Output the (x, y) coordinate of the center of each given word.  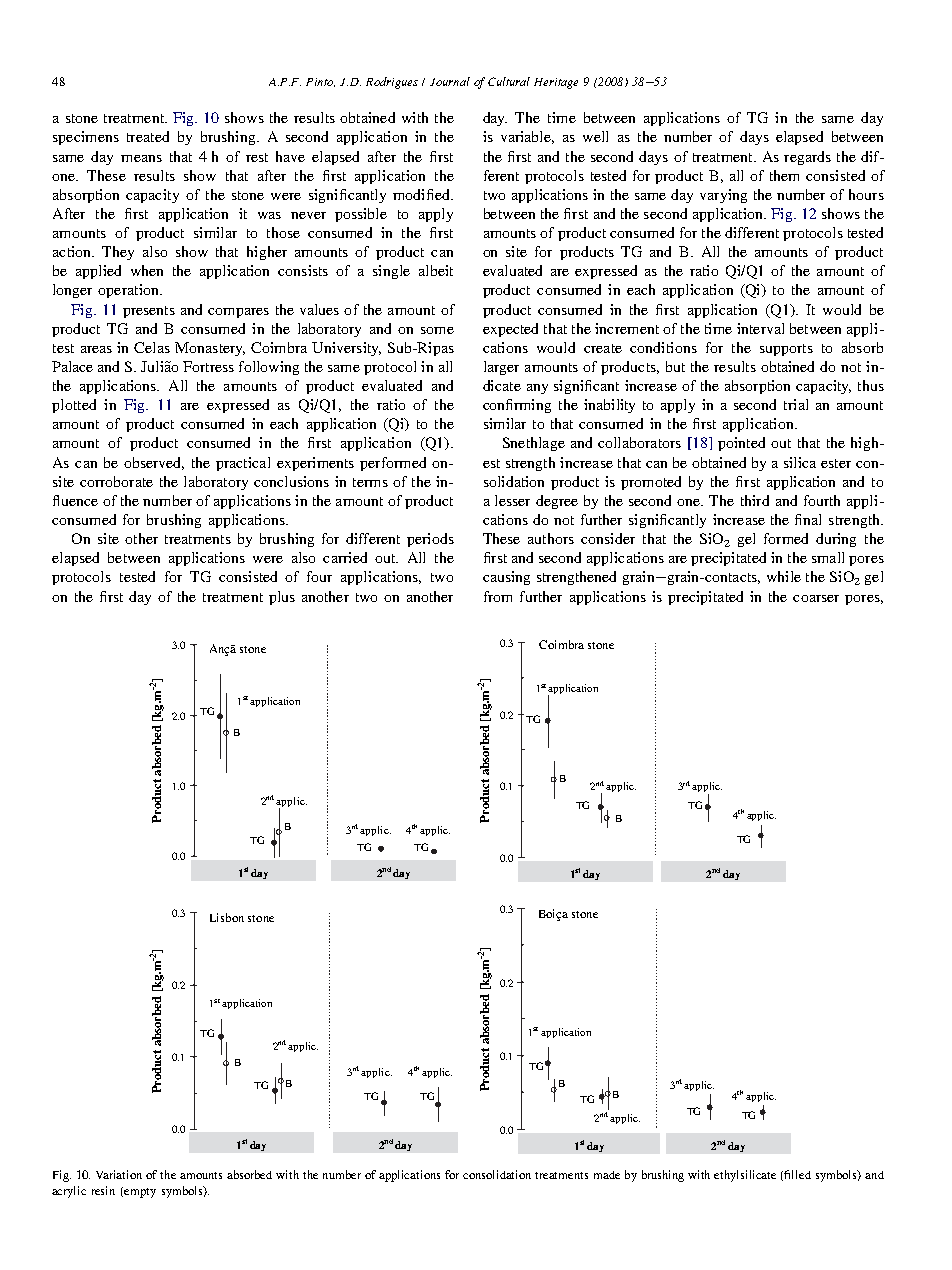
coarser (816, 598)
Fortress (208, 366)
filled (797, 1174)
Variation (119, 1174)
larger (501, 368)
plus (282, 598)
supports (786, 350)
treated (148, 136)
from (498, 596)
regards (807, 158)
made (607, 1175)
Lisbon (227, 917)
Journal (450, 81)
